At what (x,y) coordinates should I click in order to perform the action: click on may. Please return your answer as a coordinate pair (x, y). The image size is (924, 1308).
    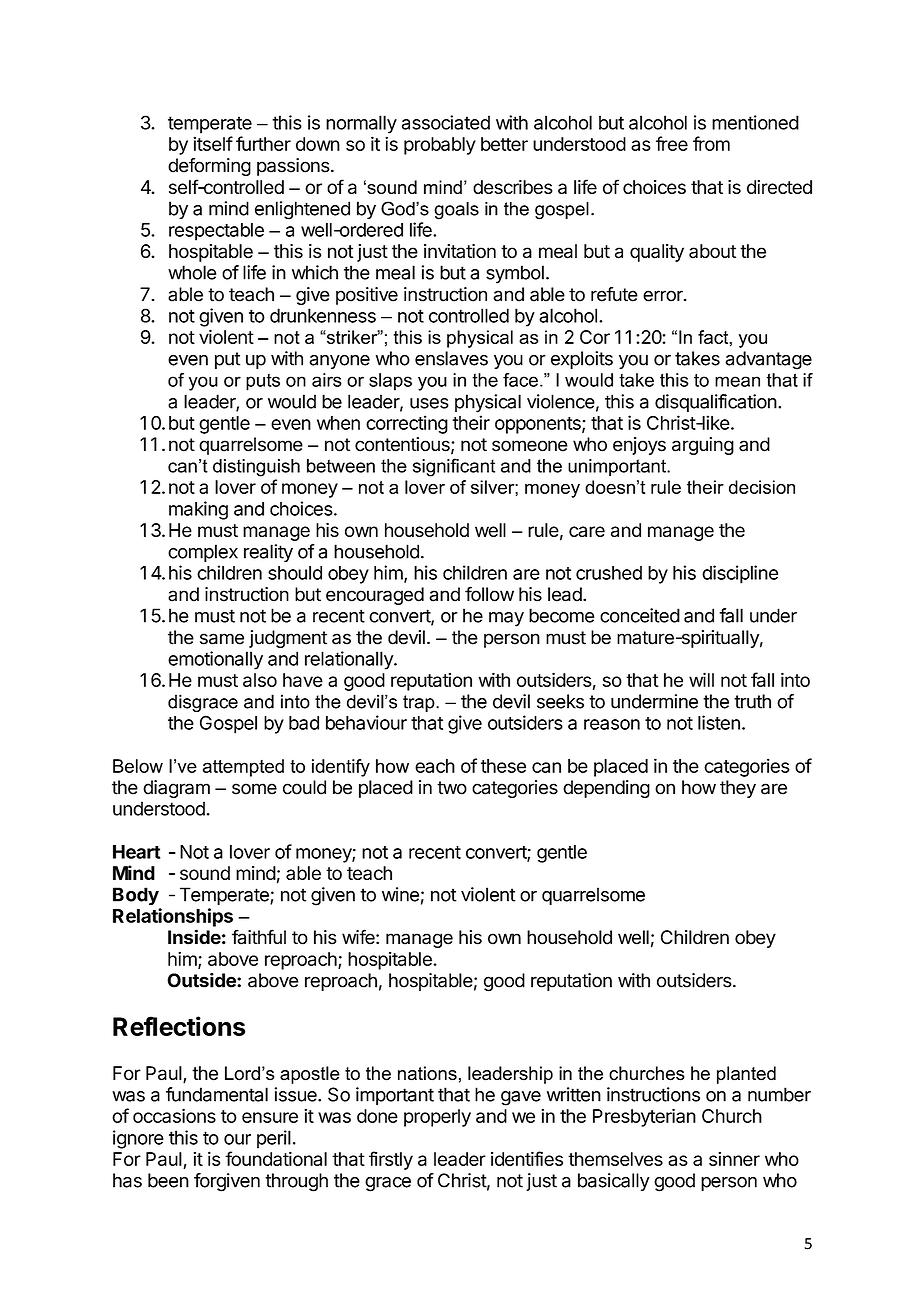
    Looking at the image, I should click on (506, 619).
